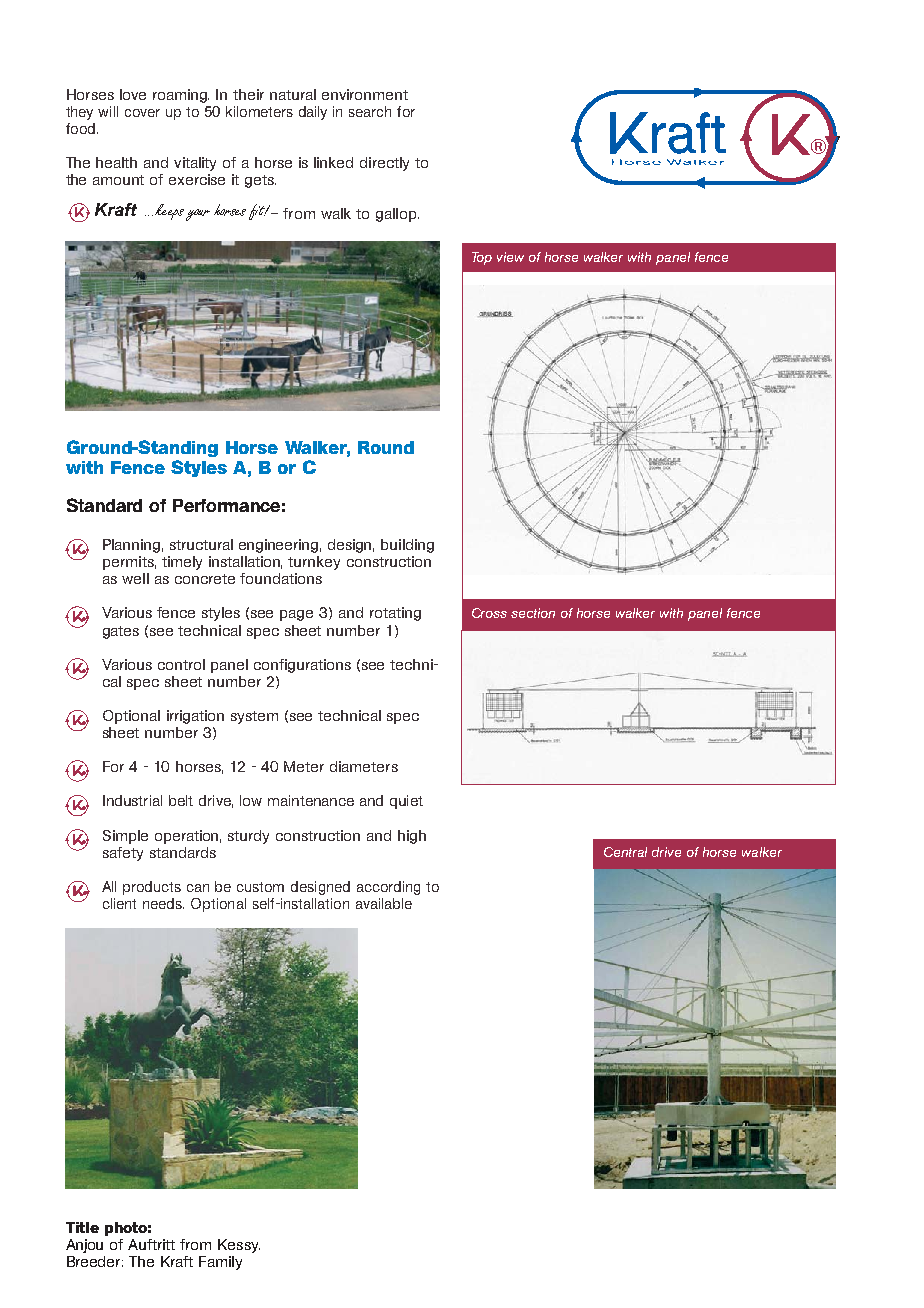  What do you see at coordinates (142, 113) in the page?
I see `cover` at bounding box center [142, 113].
